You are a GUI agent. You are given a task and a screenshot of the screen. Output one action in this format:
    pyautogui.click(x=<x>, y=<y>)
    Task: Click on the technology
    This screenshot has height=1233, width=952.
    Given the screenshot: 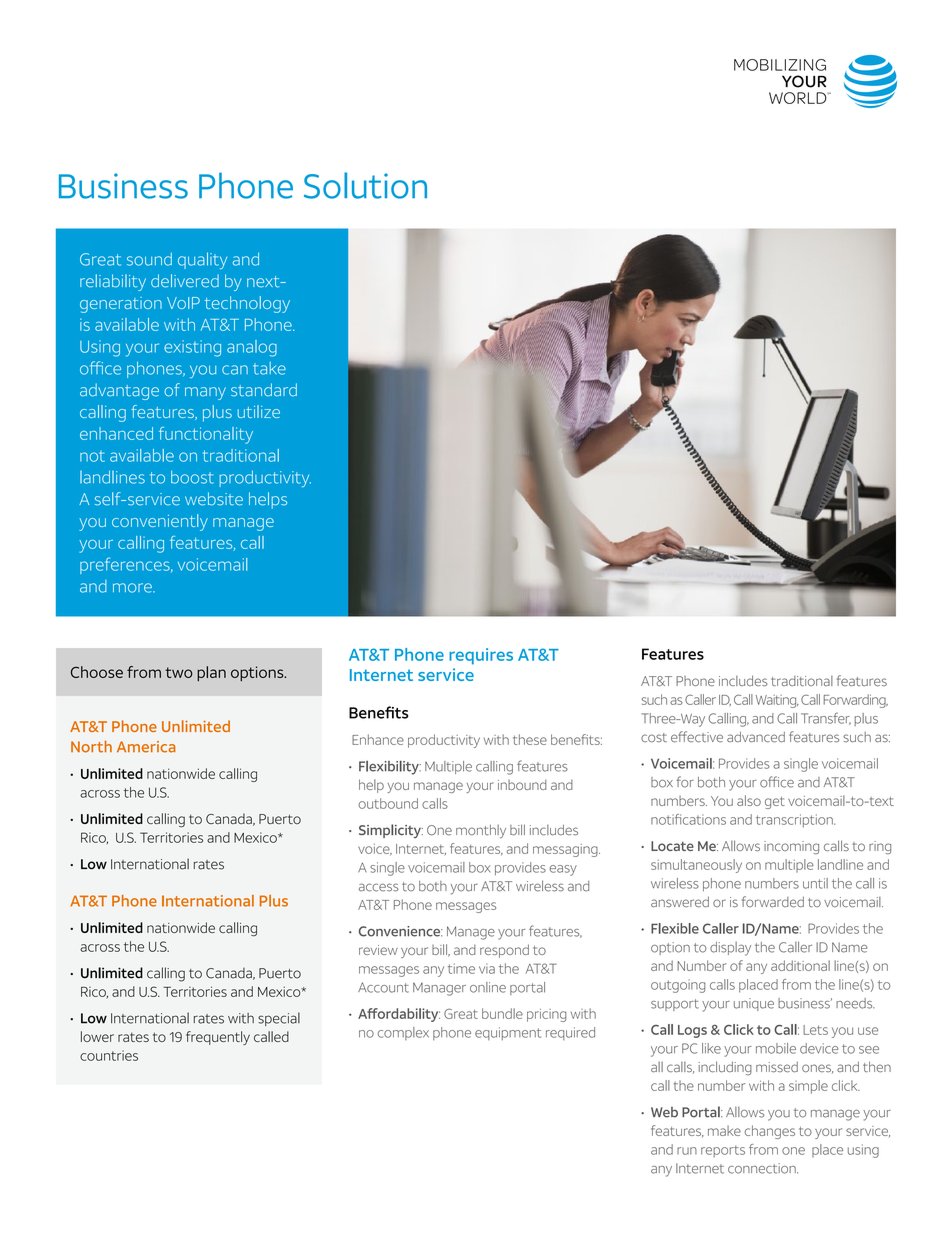 What is the action you would take?
    pyautogui.click(x=247, y=304)
